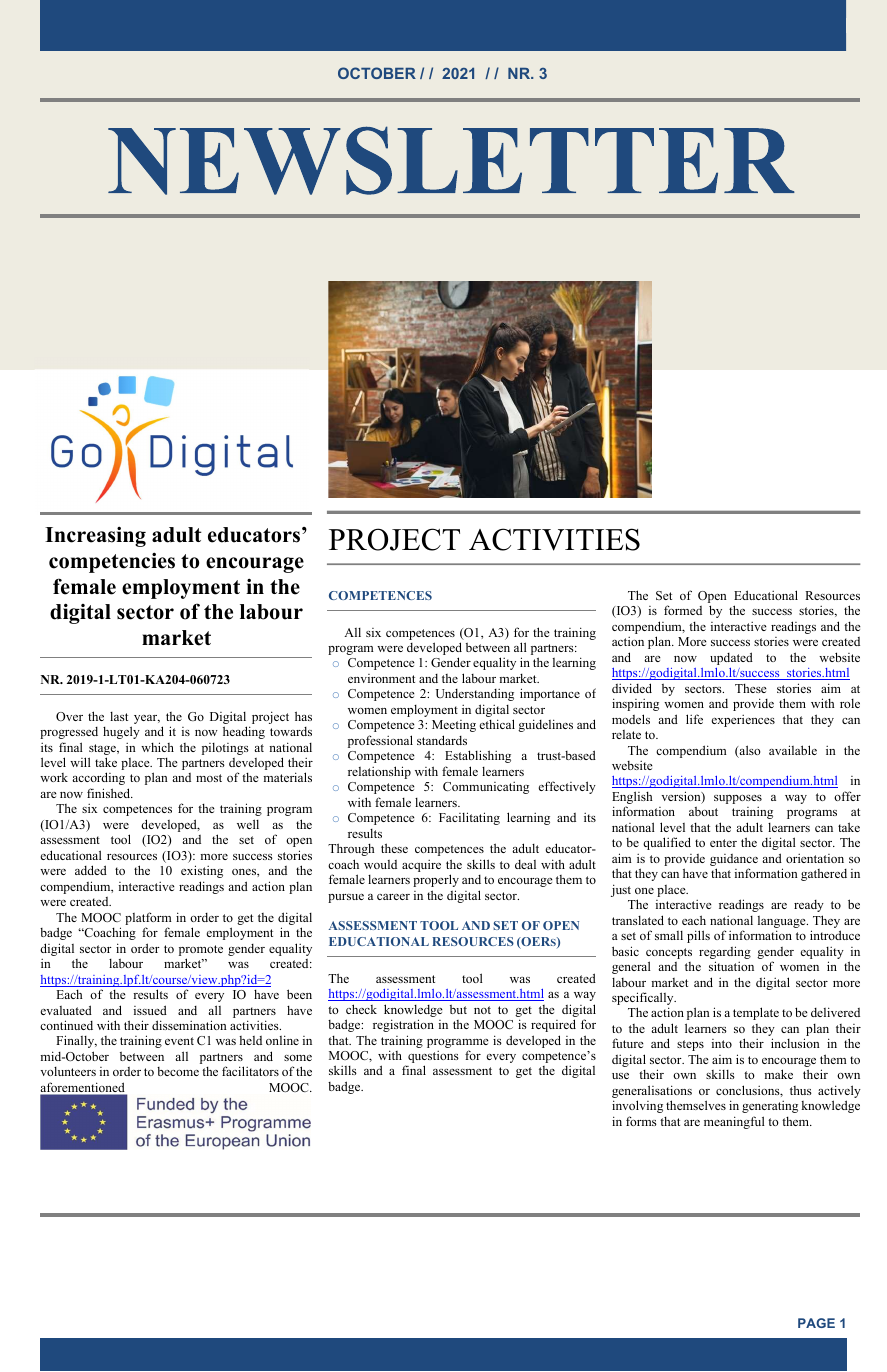 This screenshot has width=887, height=1372. What do you see at coordinates (178, 1071) in the screenshot?
I see `become` at bounding box center [178, 1071].
